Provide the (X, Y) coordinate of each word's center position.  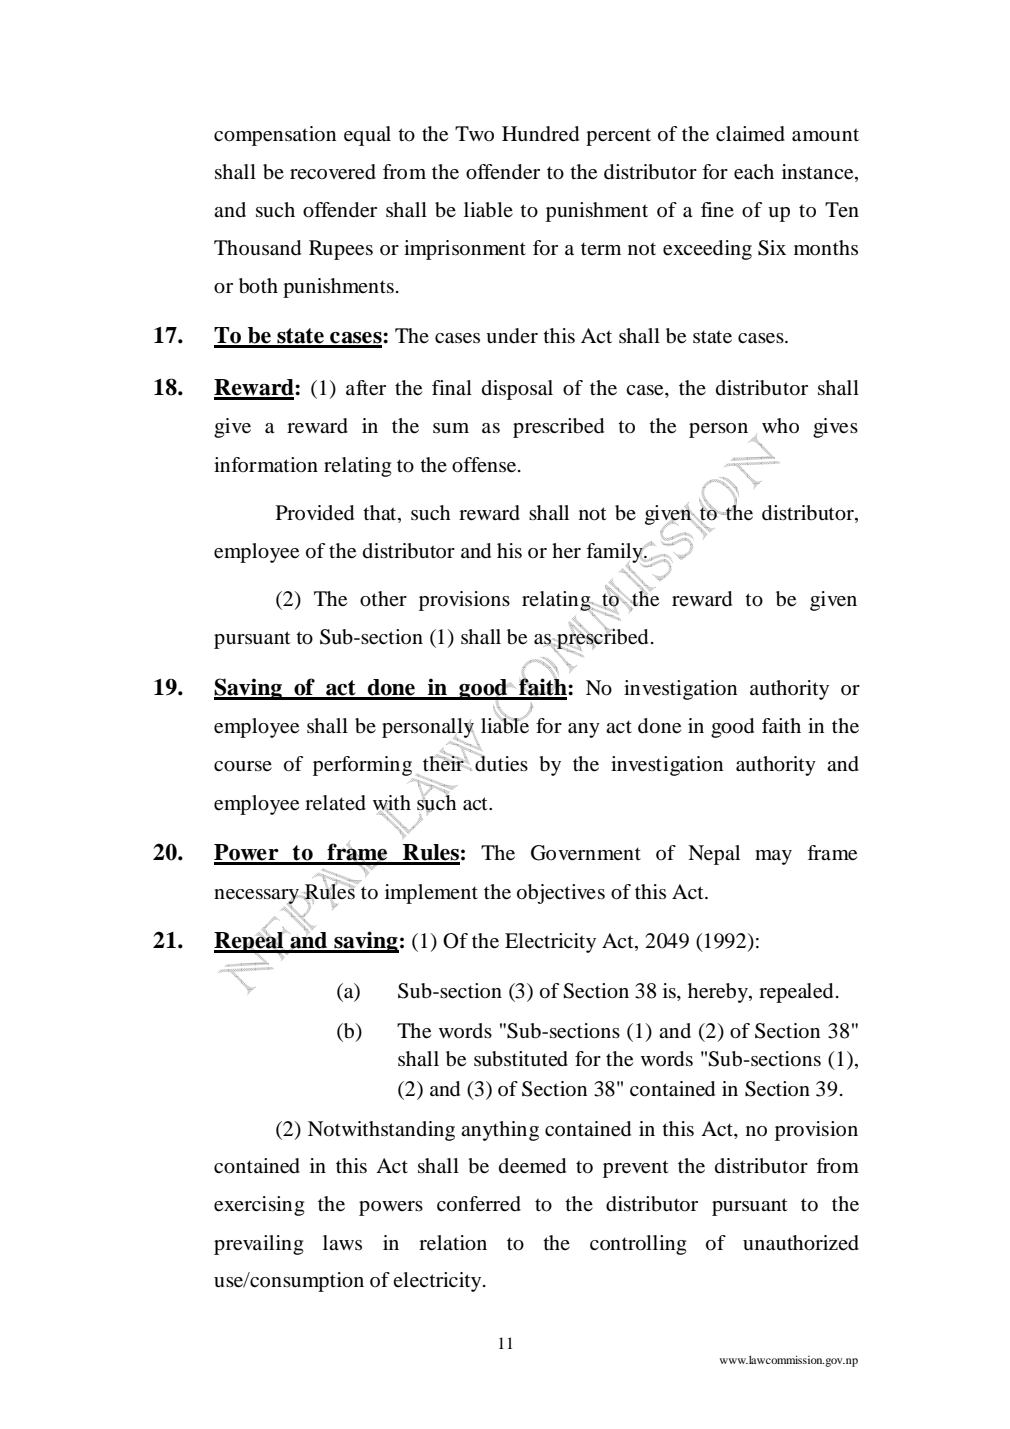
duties (501, 763)
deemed (532, 1166)
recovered (333, 172)
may (773, 857)
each (754, 172)
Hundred (540, 134)
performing (363, 767)
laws (342, 1242)
